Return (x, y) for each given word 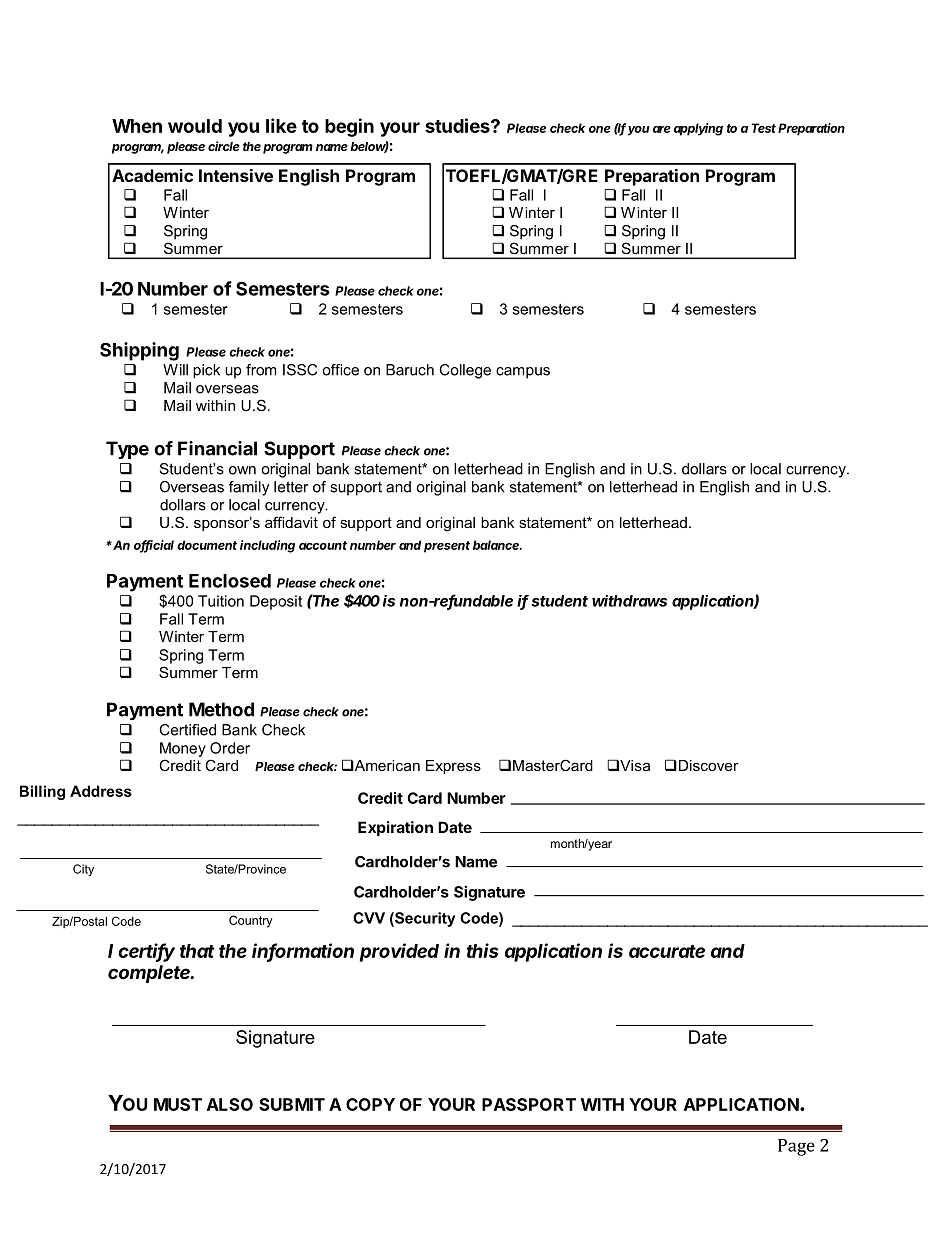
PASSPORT (529, 1104)
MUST (178, 1104)
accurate (667, 951)
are (662, 129)
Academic (152, 175)
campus (523, 373)
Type (127, 450)
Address (101, 791)
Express (453, 767)
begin (349, 127)
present (447, 547)
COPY (370, 1104)
